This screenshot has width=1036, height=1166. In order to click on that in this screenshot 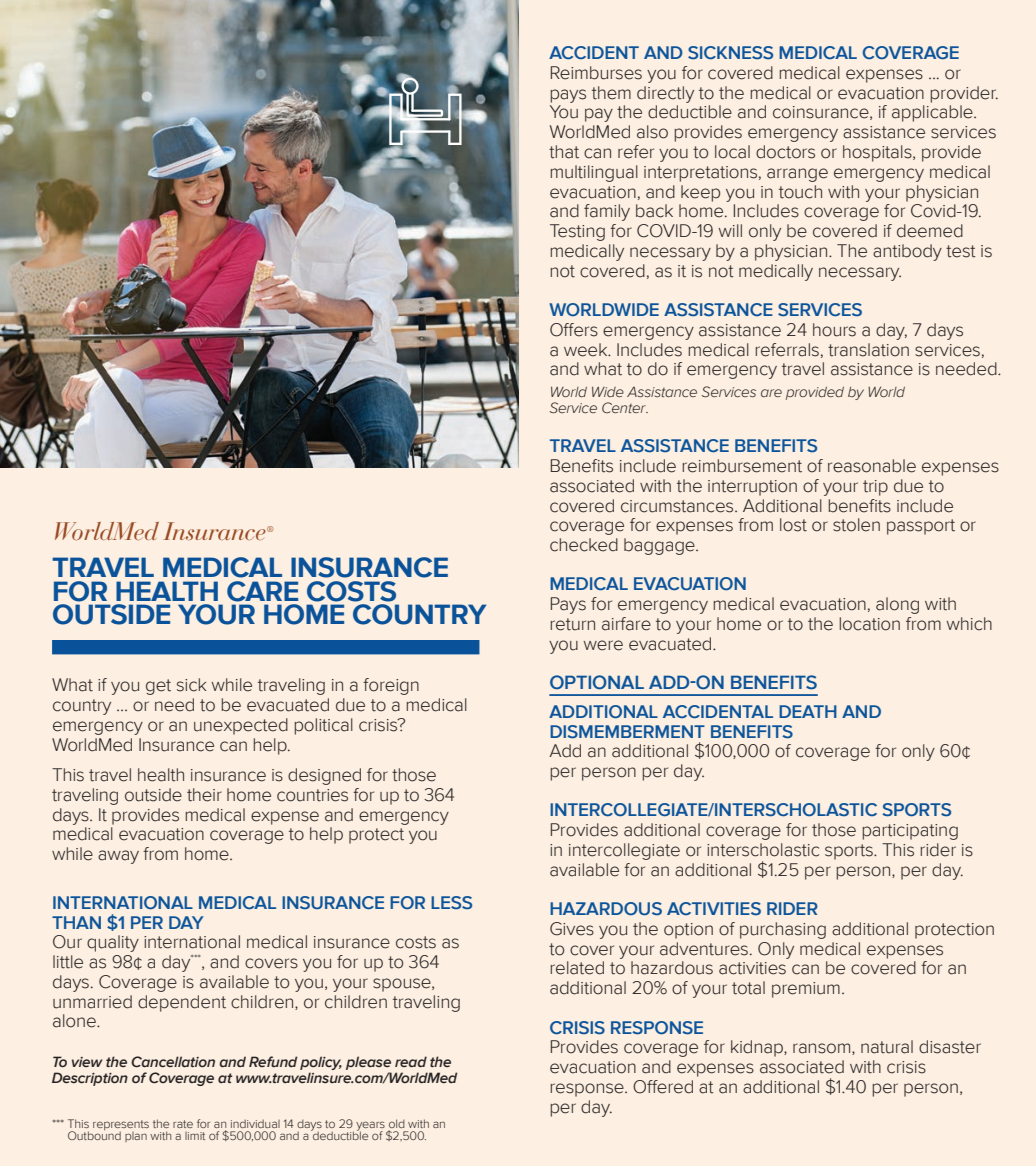, I will do `click(564, 152)`.
